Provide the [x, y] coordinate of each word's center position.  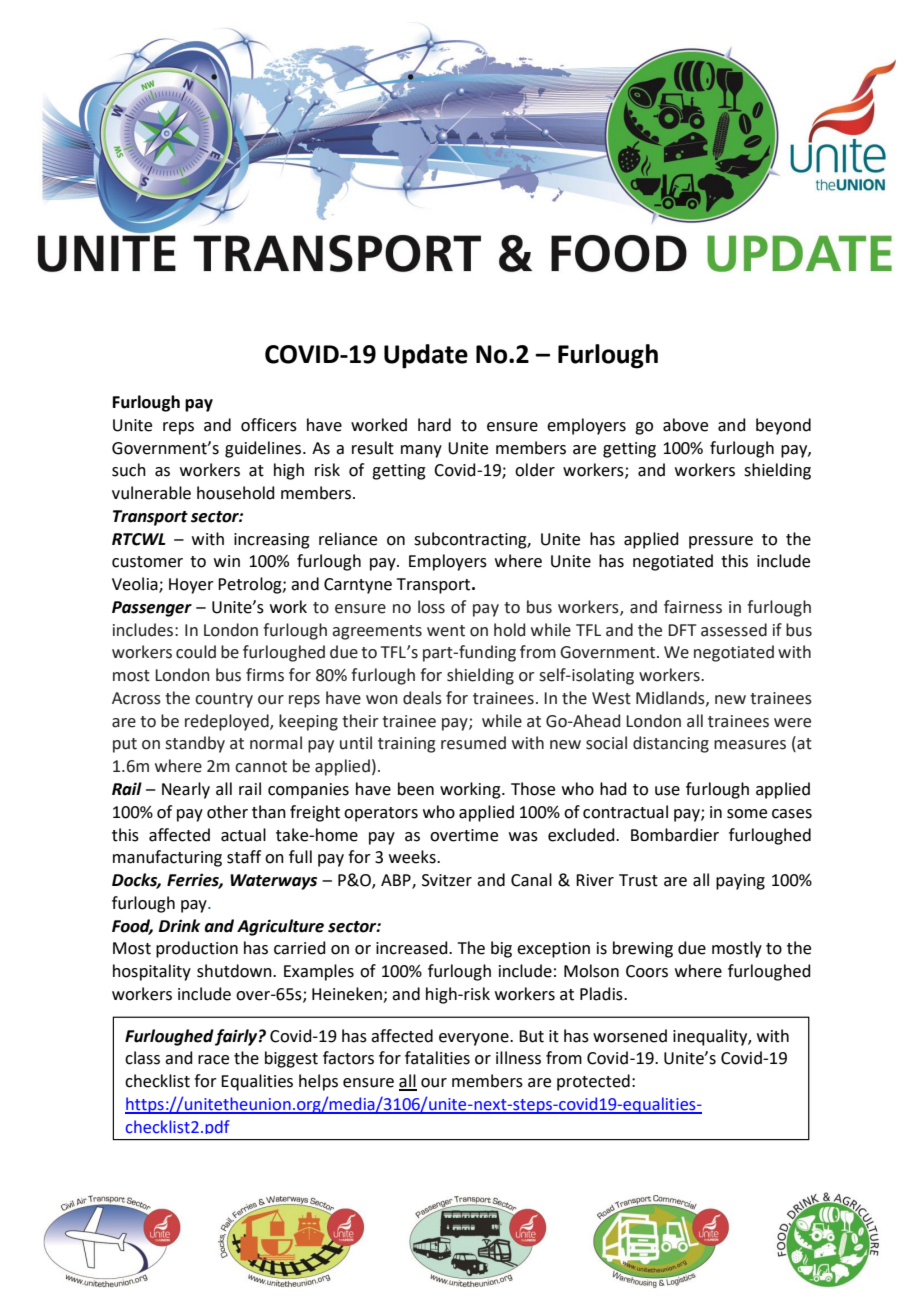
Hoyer [191, 586]
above [685, 425]
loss [431, 607]
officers [269, 425]
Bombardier [675, 835]
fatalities [437, 1058]
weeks [413, 857]
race [213, 1060]
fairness [693, 607]
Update [426, 356]
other [227, 812]
